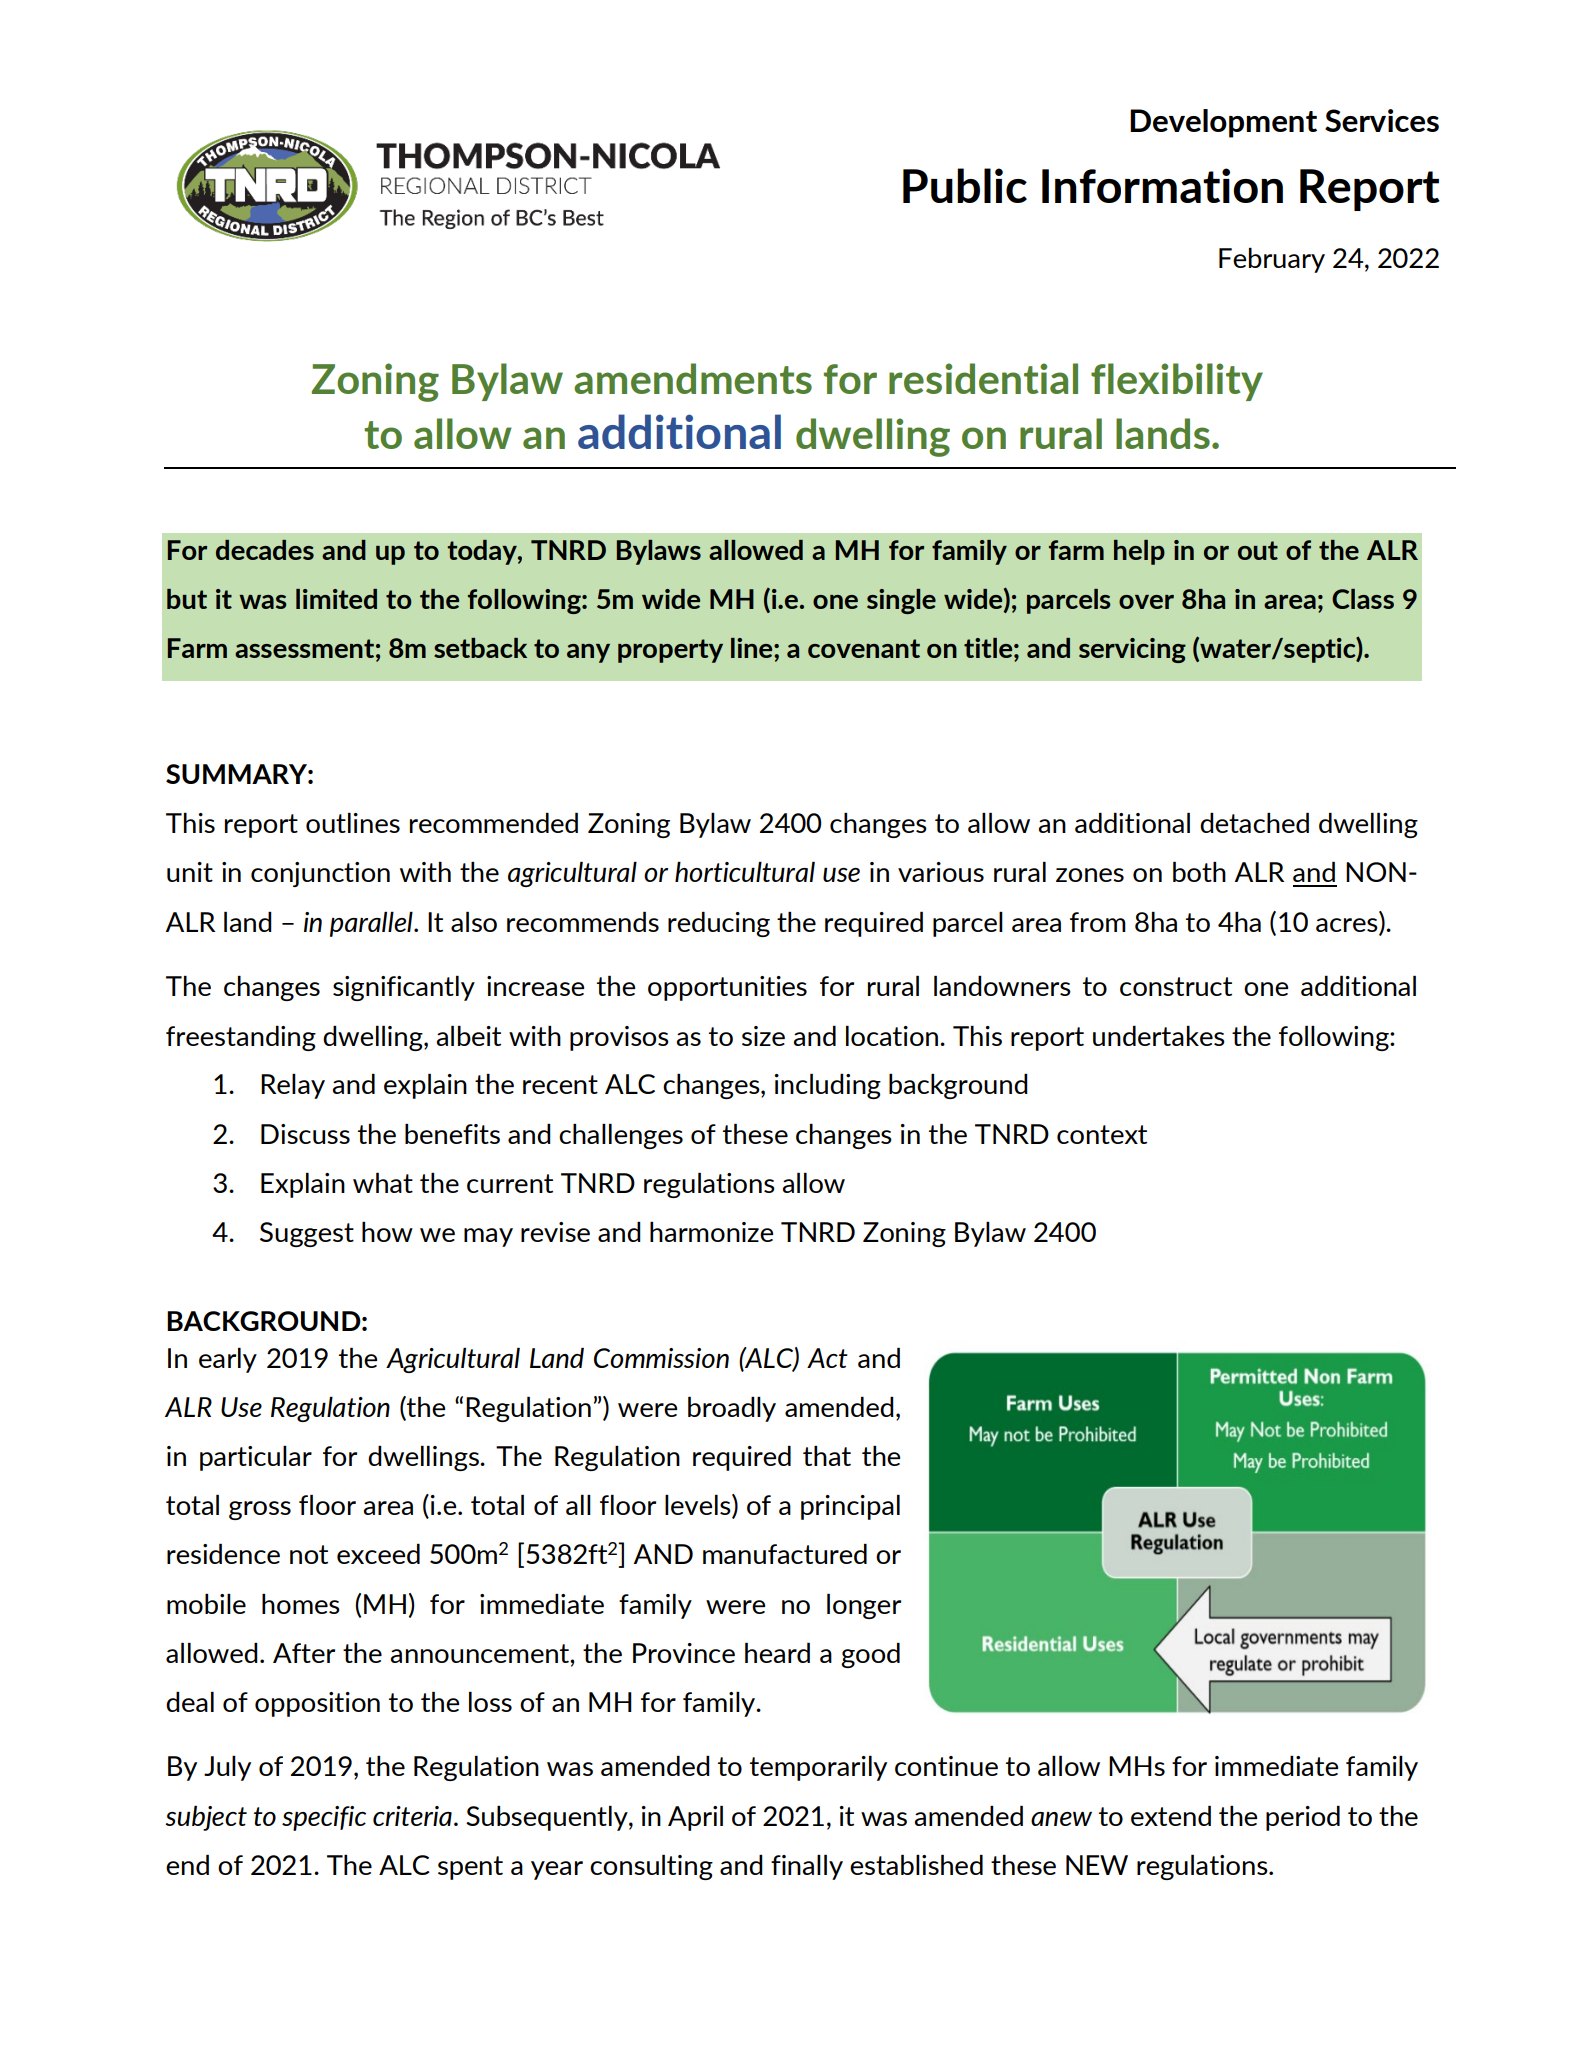  Describe the element at coordinates (1223, 123) in the image. I see `Development` at that location.
